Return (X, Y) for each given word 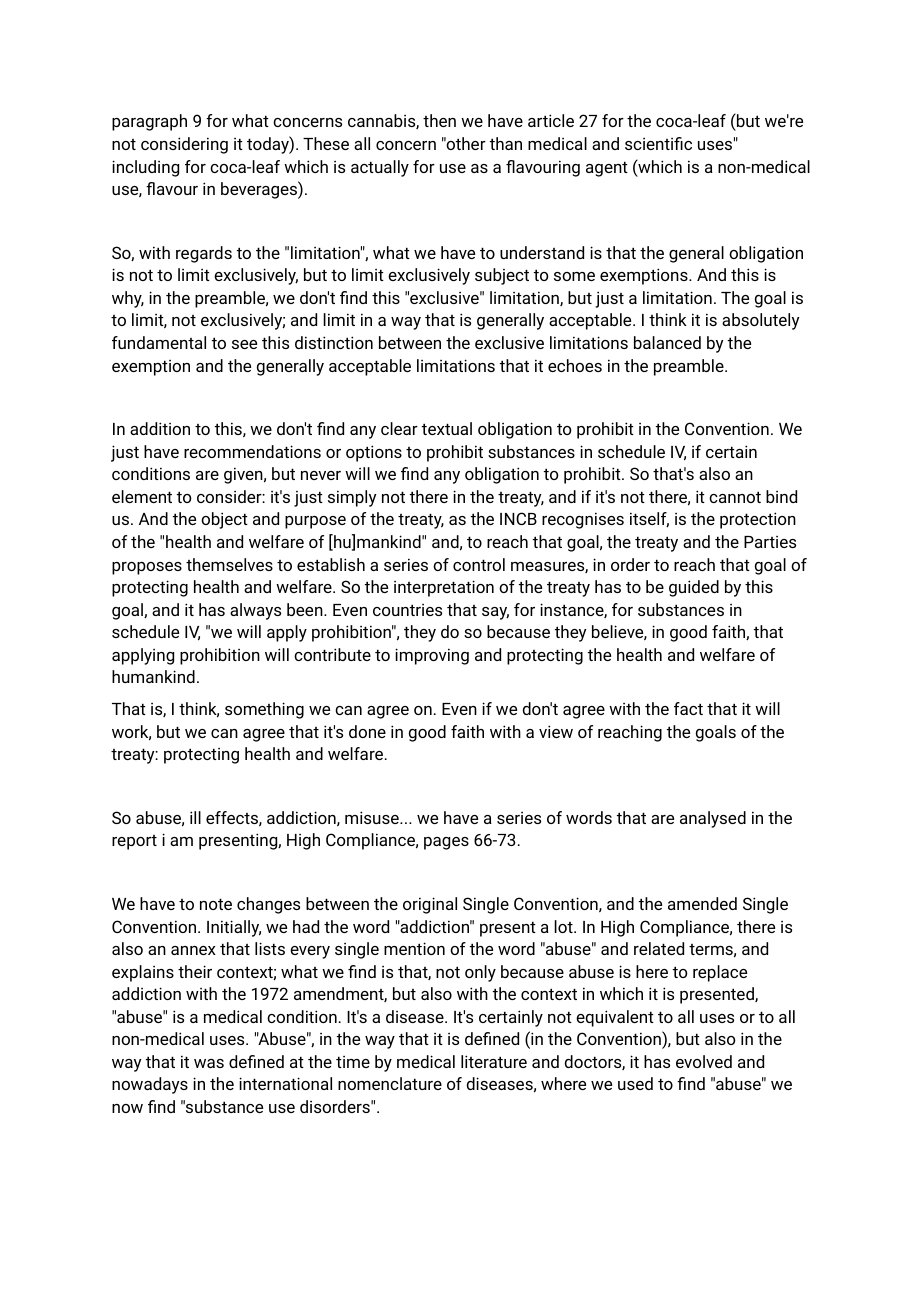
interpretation (444, 588)
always (255, 611)
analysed (713, 819)
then (439, 120)
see (244, 344)
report (134, 842)
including (145, 168)
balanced (667, 342)
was (209, 1063)
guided (694, 588)
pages (446, 843)
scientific (658, 143)
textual (447, 428)
